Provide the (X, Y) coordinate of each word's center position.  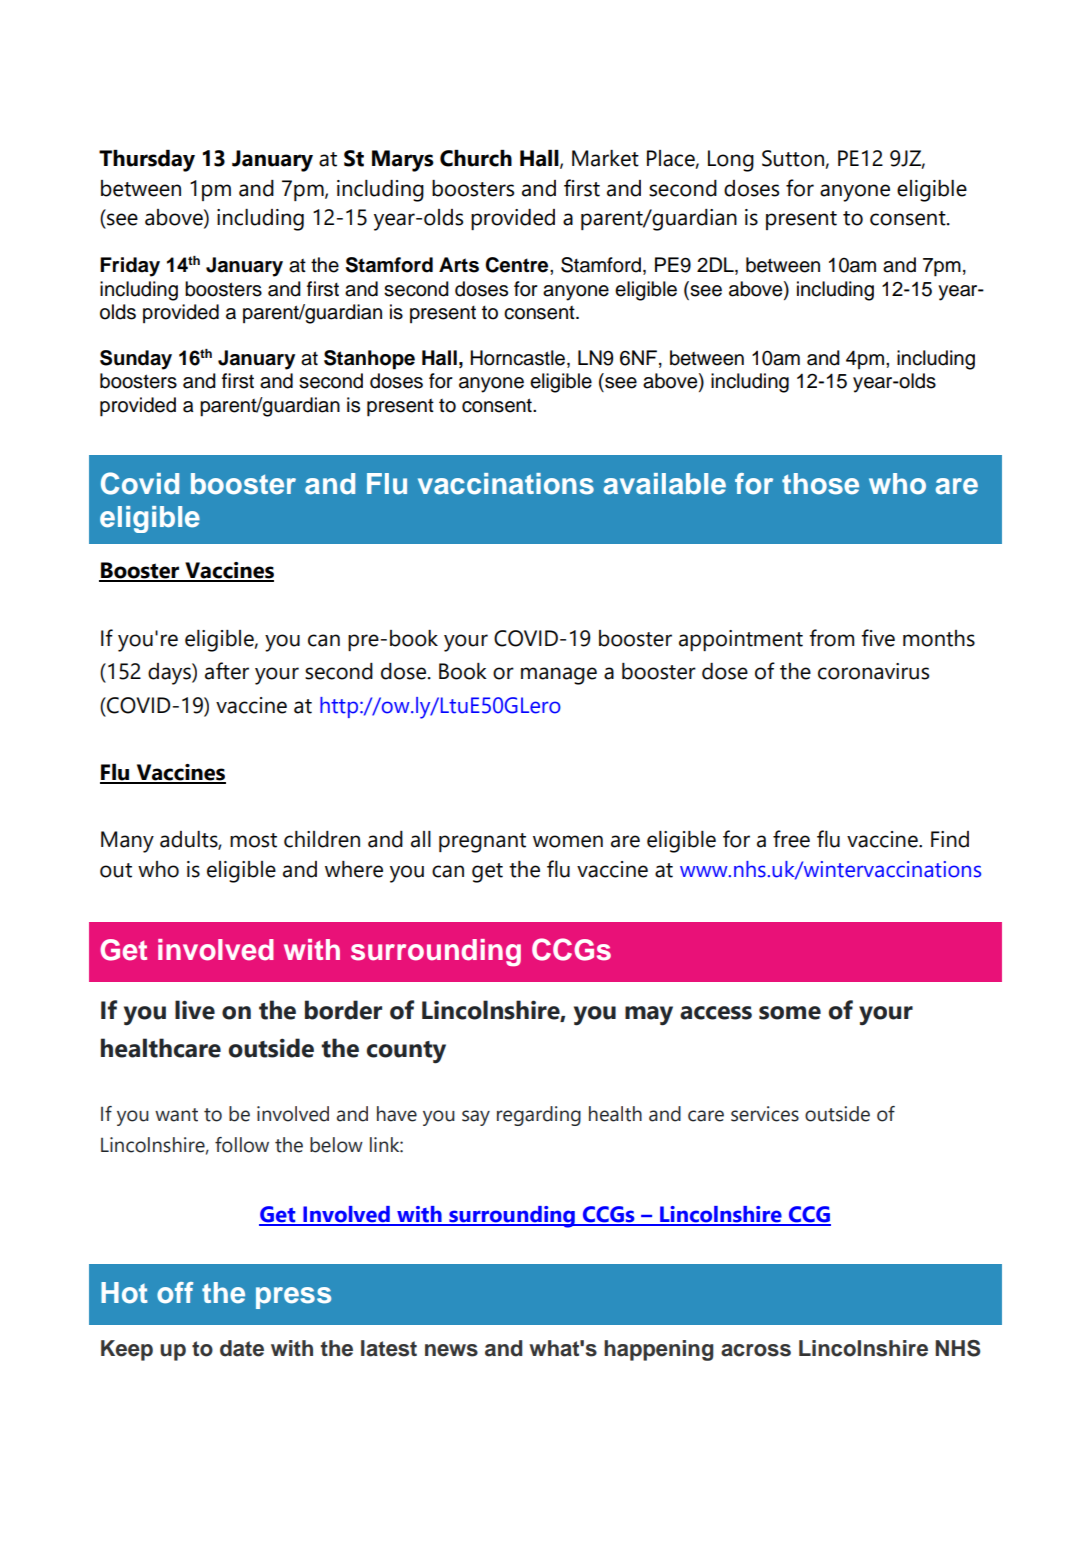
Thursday (147, 161)
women (568, 841)
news (451, 1350)
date (242, 1348)
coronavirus (873, 671)
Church (476, 158)
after (227, 671)
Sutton (793, 158)
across (756, 1350)
